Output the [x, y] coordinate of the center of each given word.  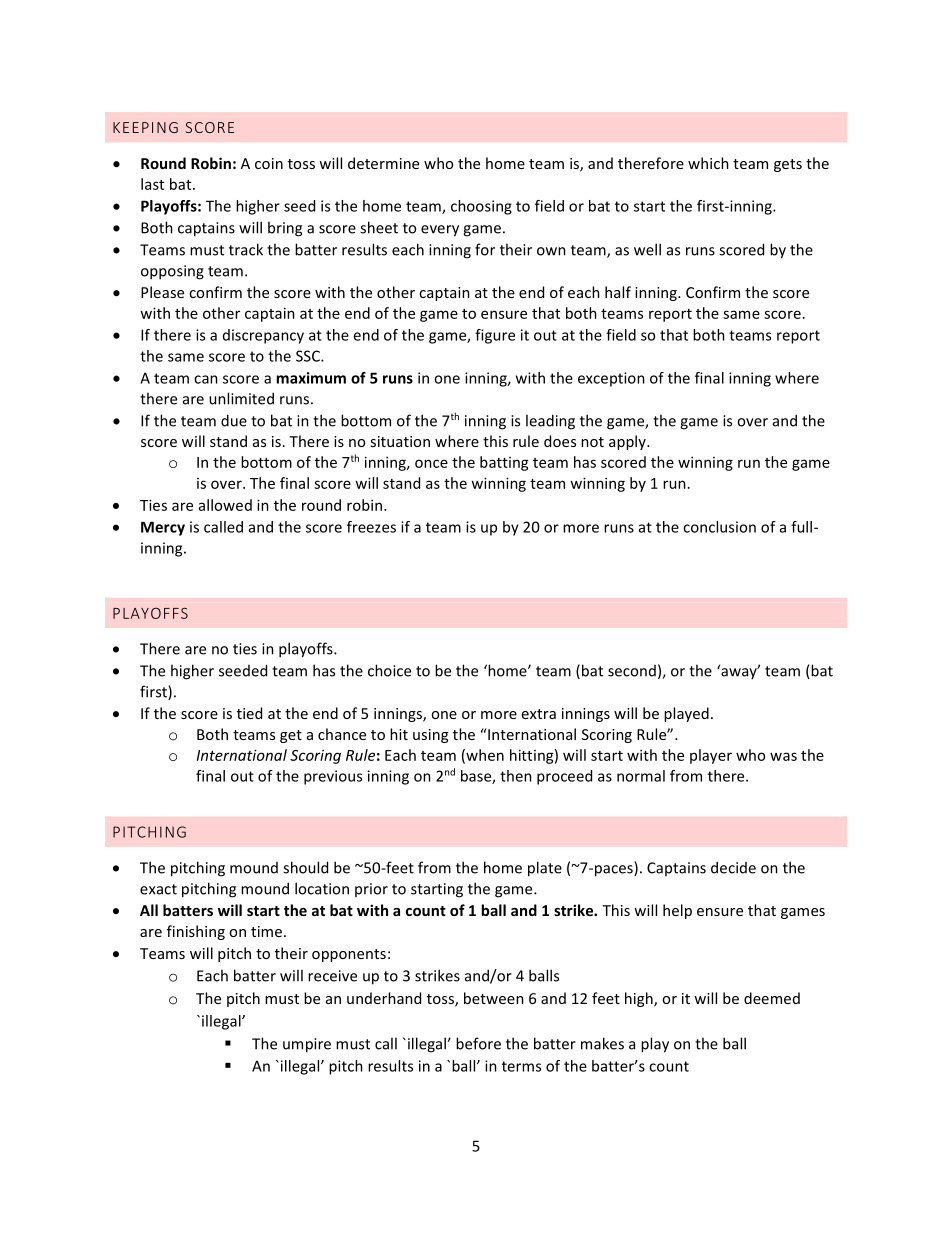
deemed [772, 998]
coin [269, 163]
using [430, 736]
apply [628, 442]
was [783, 756]
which [708, 163]
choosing [481, 207]
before [478, 1043]
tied [249, 713]
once [431, 463]
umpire [307, 1045]
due [234, 420]
